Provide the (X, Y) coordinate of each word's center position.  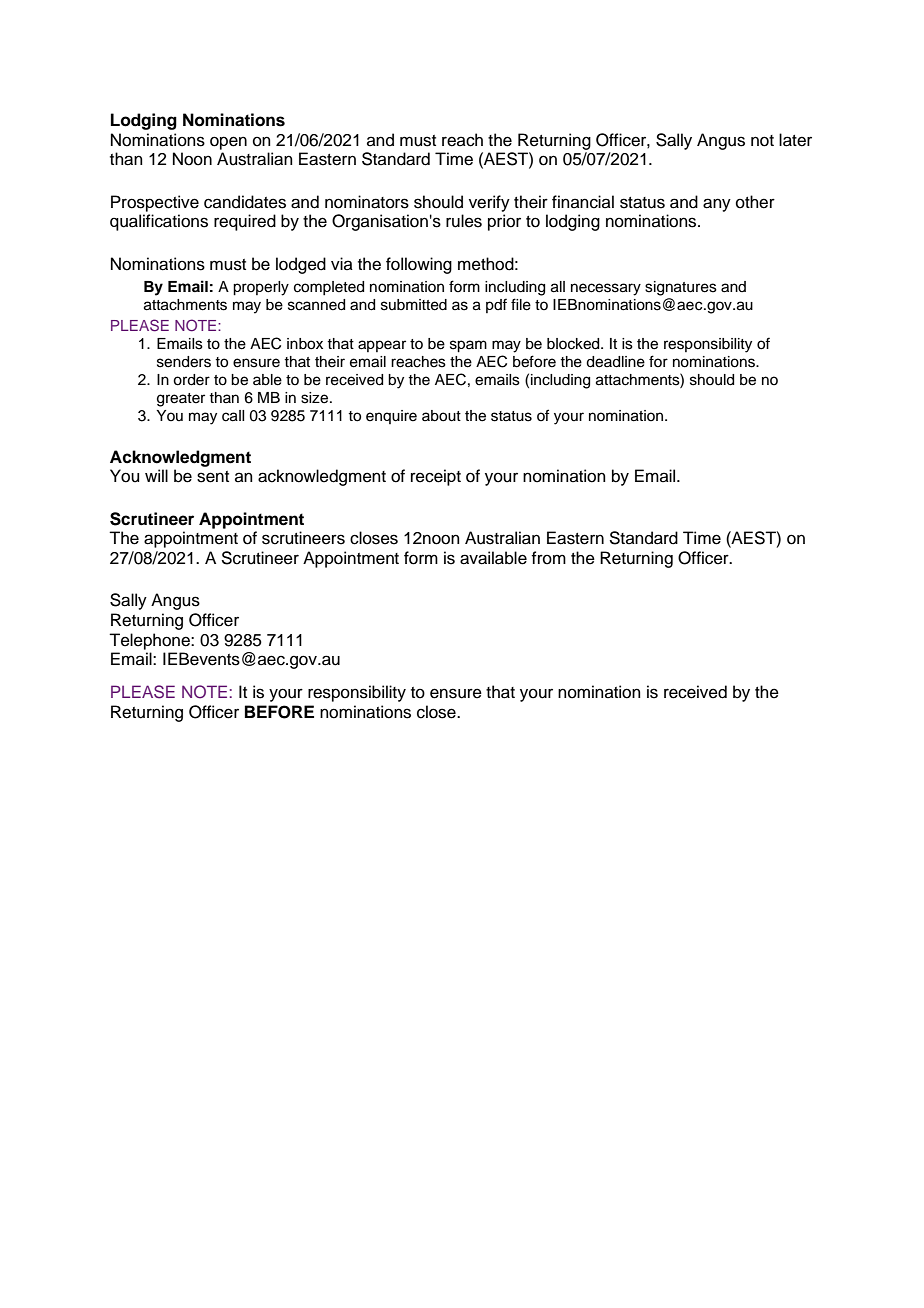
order (191, 380)
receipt (436, 477)
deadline (615, 362)
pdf (496, 305)
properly (261, 288)
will (156, 475)
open (228, 143)
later (795, 140)
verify (489, 203)
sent (213, 477)
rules (464, 221)
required (245, 222)
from (548, 558)
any (717, 205)
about (441, 416)
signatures (681, 288)
